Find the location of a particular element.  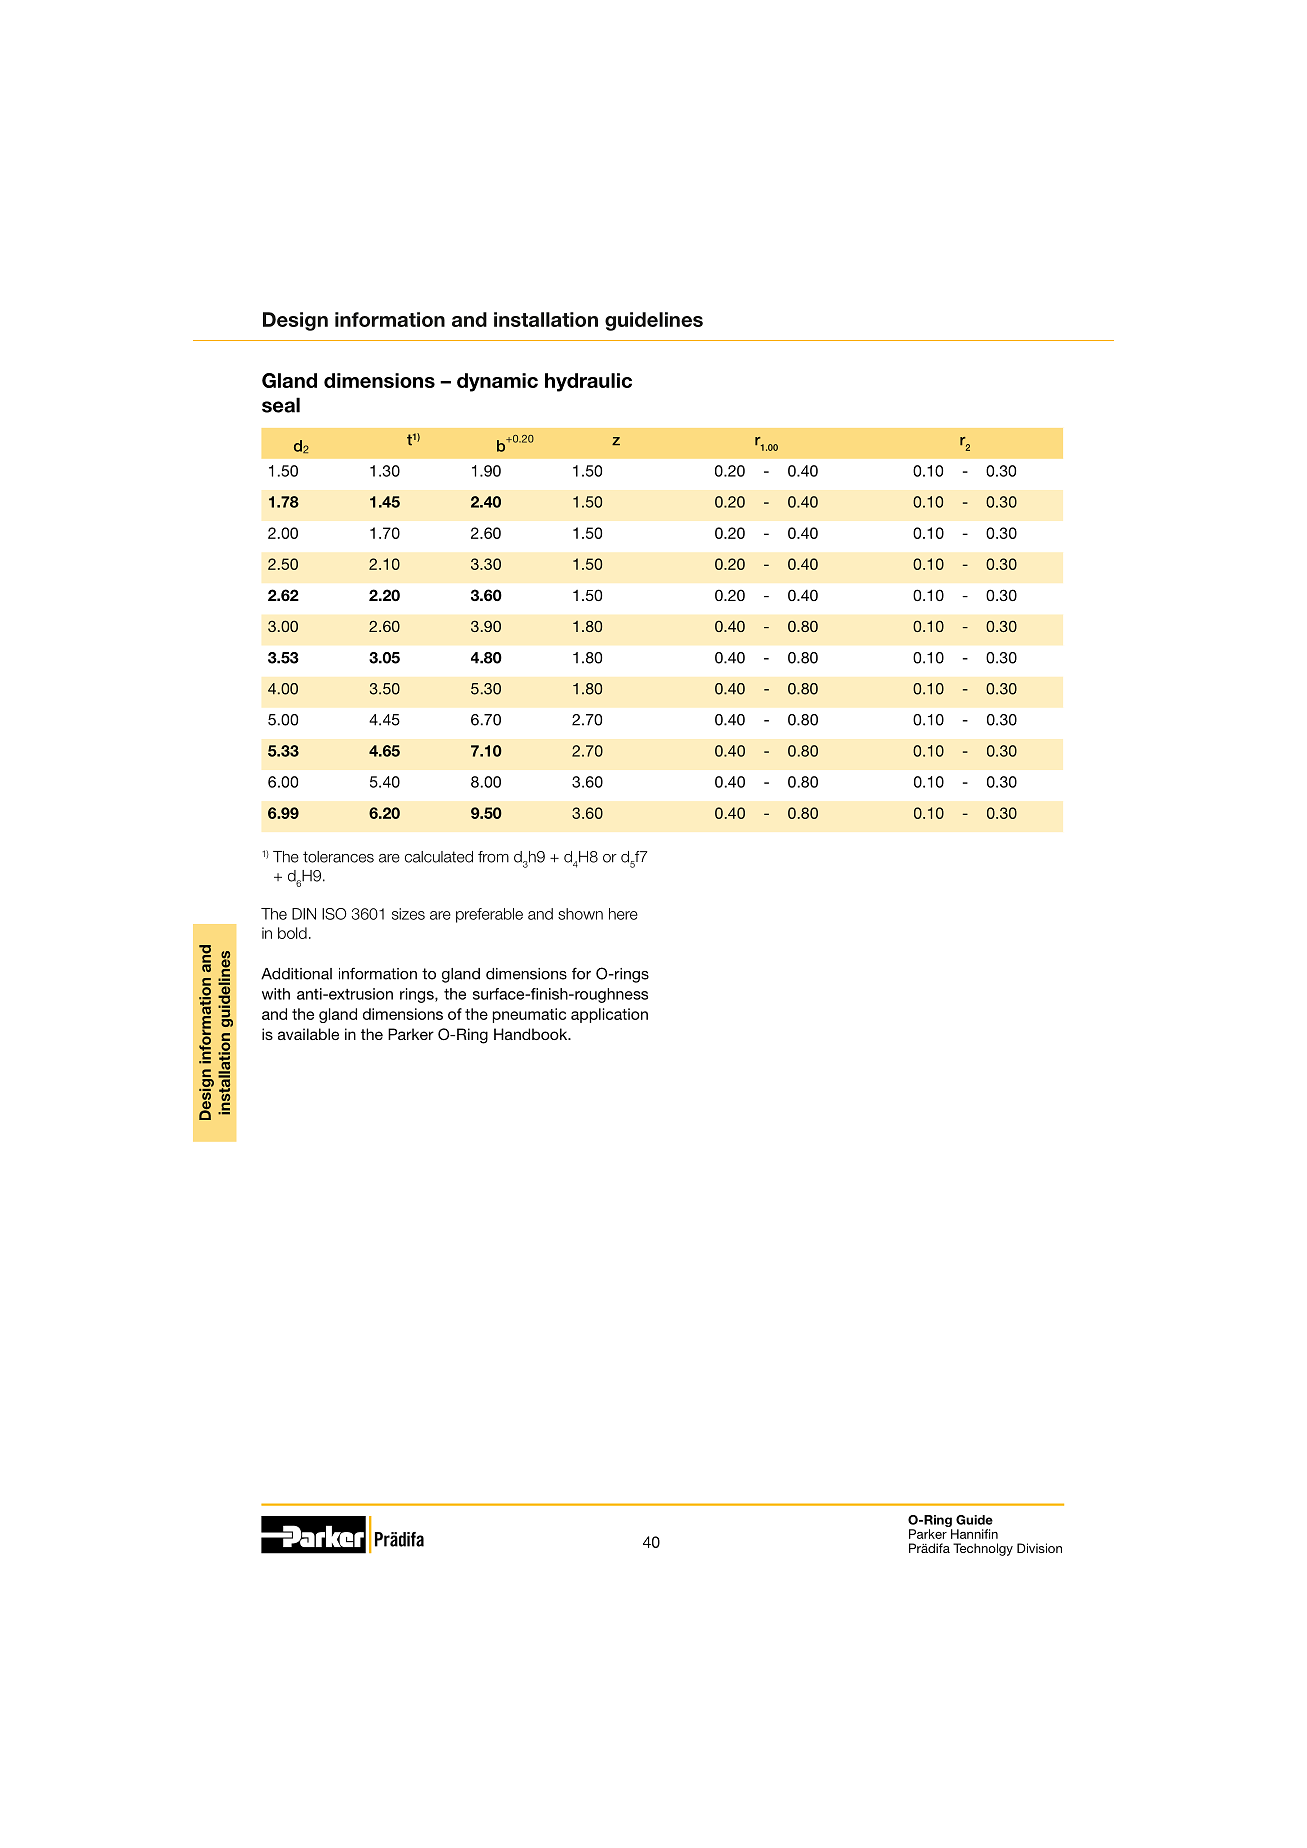

shown is located at coordinates (580, 914).
